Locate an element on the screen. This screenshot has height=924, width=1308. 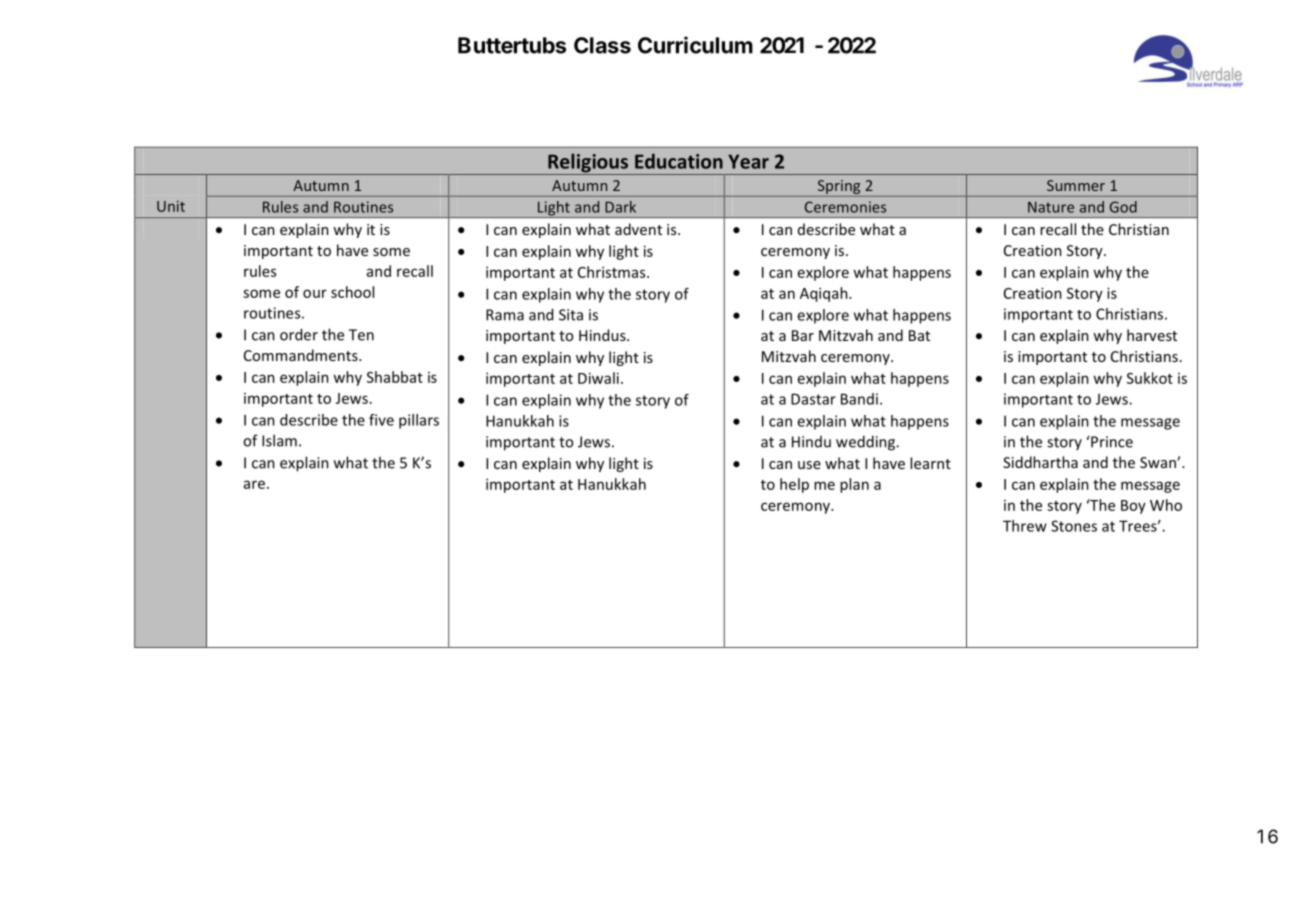
Christmas is located at coordinates (613, 272).
